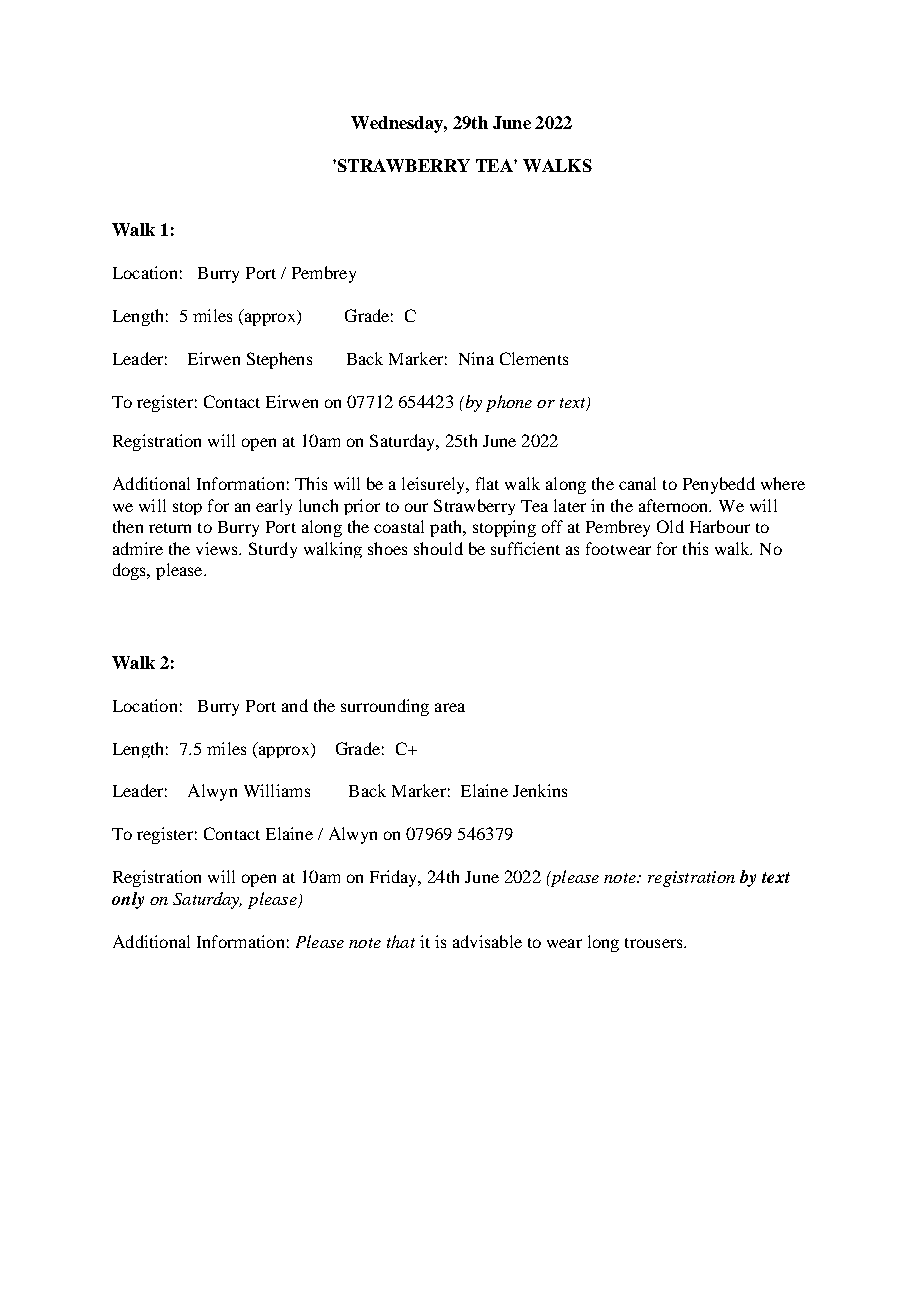 This page has height=1308, width=924. I want to click on and, so click(295, 705).
